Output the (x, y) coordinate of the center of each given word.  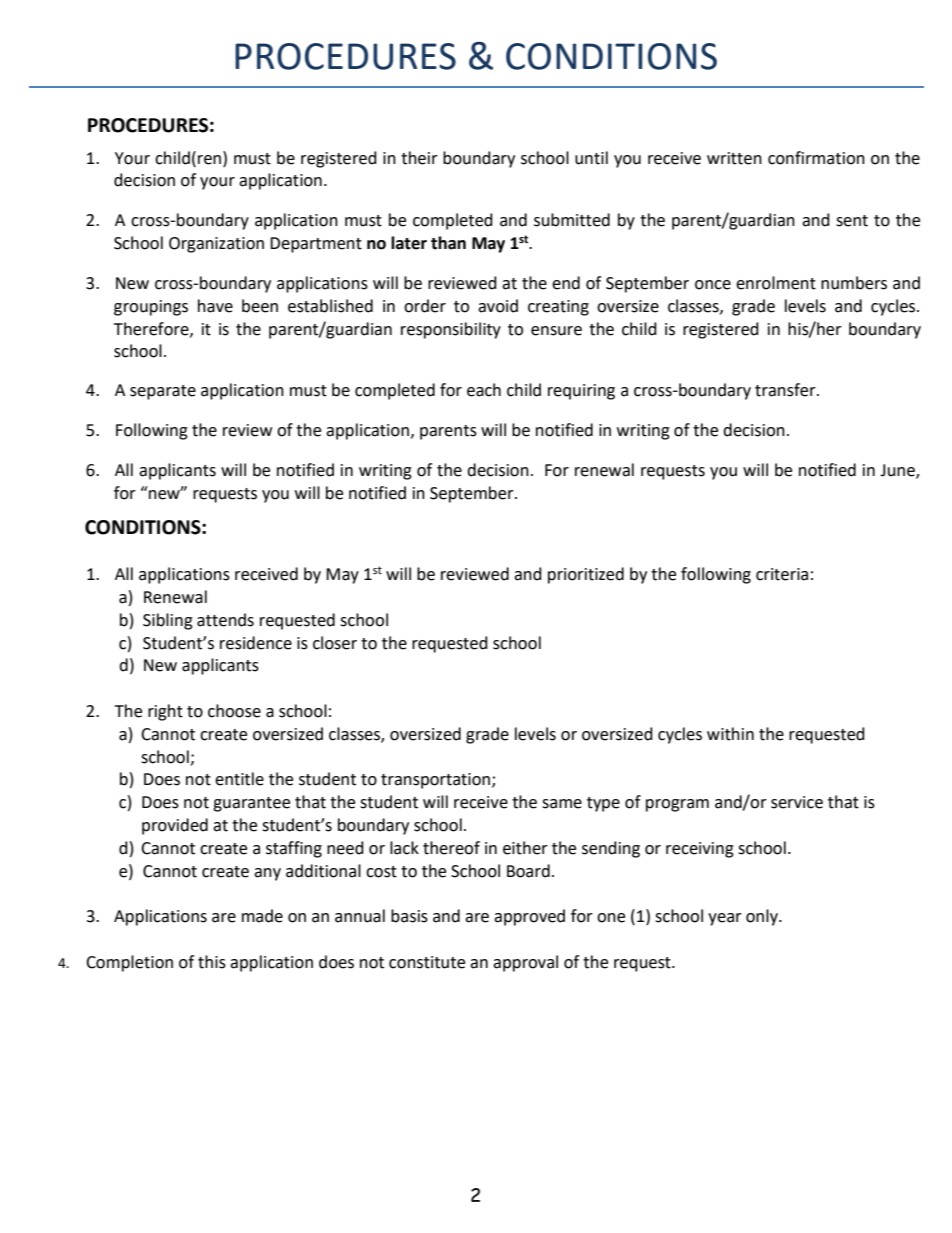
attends (225, 620)
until (591, 158)
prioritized (586, 575)
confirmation (816, 158)
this (212, 962)
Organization (216, 245)
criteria (782, 574)
